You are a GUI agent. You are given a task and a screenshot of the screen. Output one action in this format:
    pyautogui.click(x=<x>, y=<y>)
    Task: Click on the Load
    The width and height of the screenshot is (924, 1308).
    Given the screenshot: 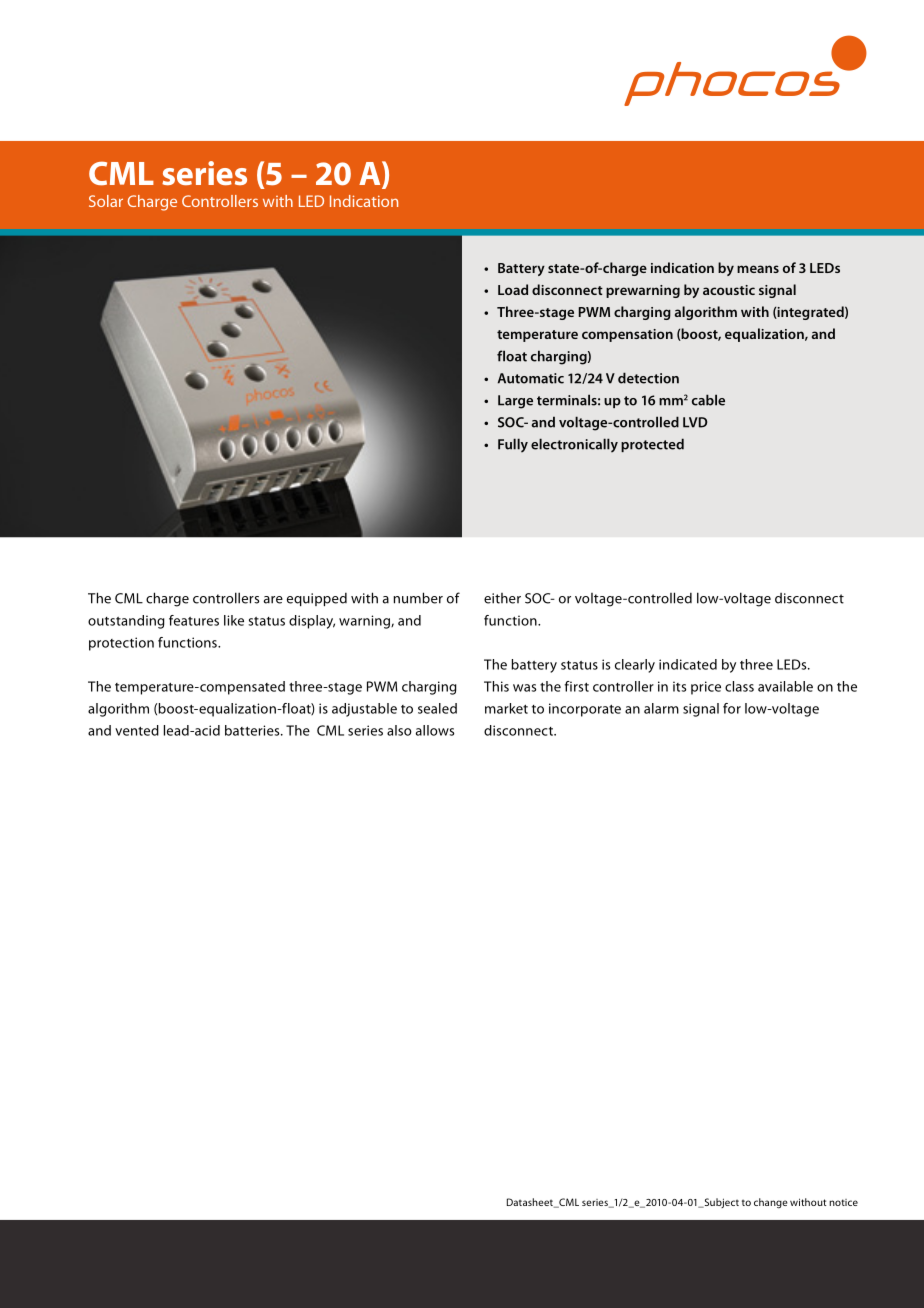 What is the action you would take?
    pyautogui.click(x=513, y=289)
